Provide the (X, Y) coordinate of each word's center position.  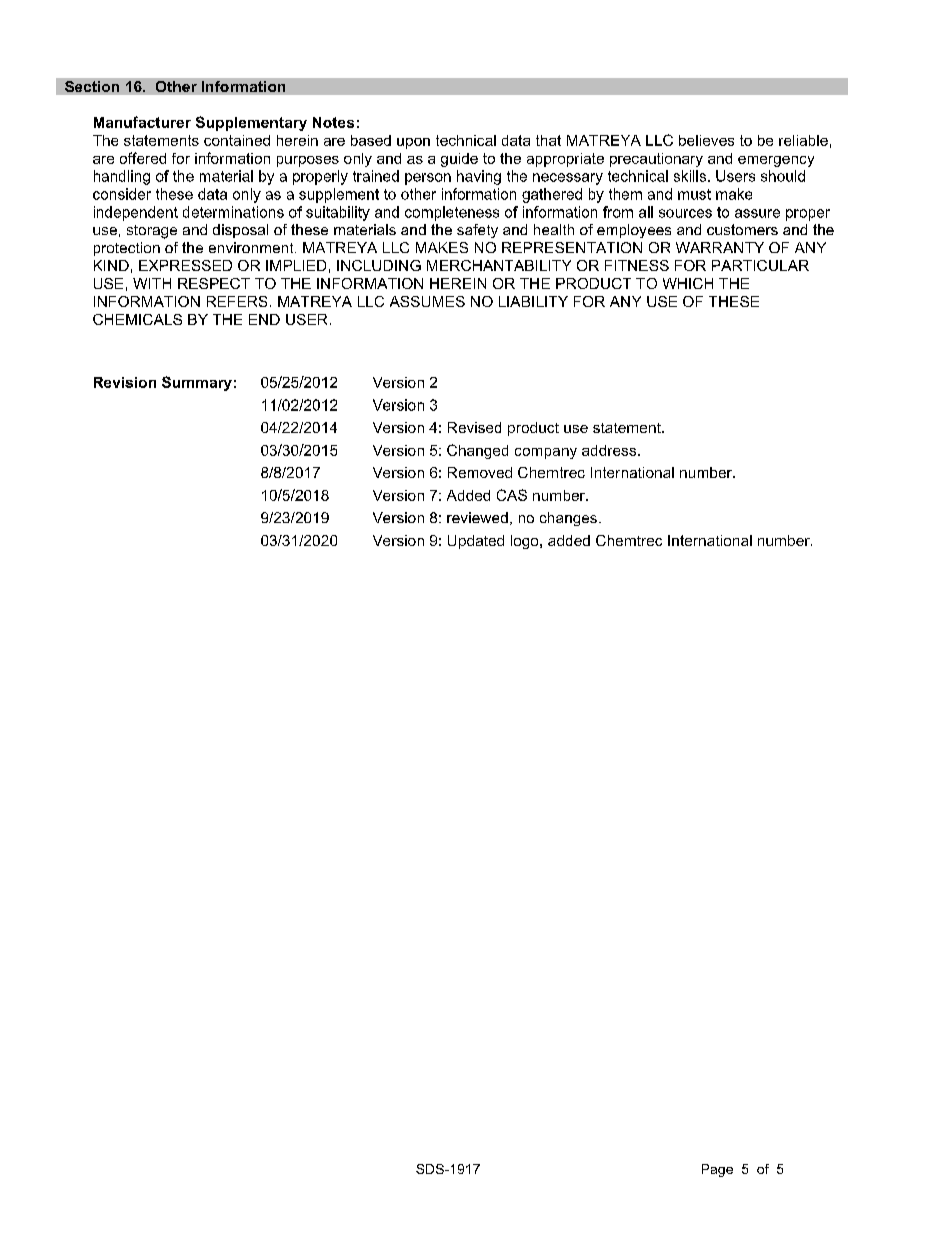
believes (706, 140)
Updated (476, 542)
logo (526, 542)
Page (717, 1170)
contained (237, 140)
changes (568, 519)
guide (459, 160)
